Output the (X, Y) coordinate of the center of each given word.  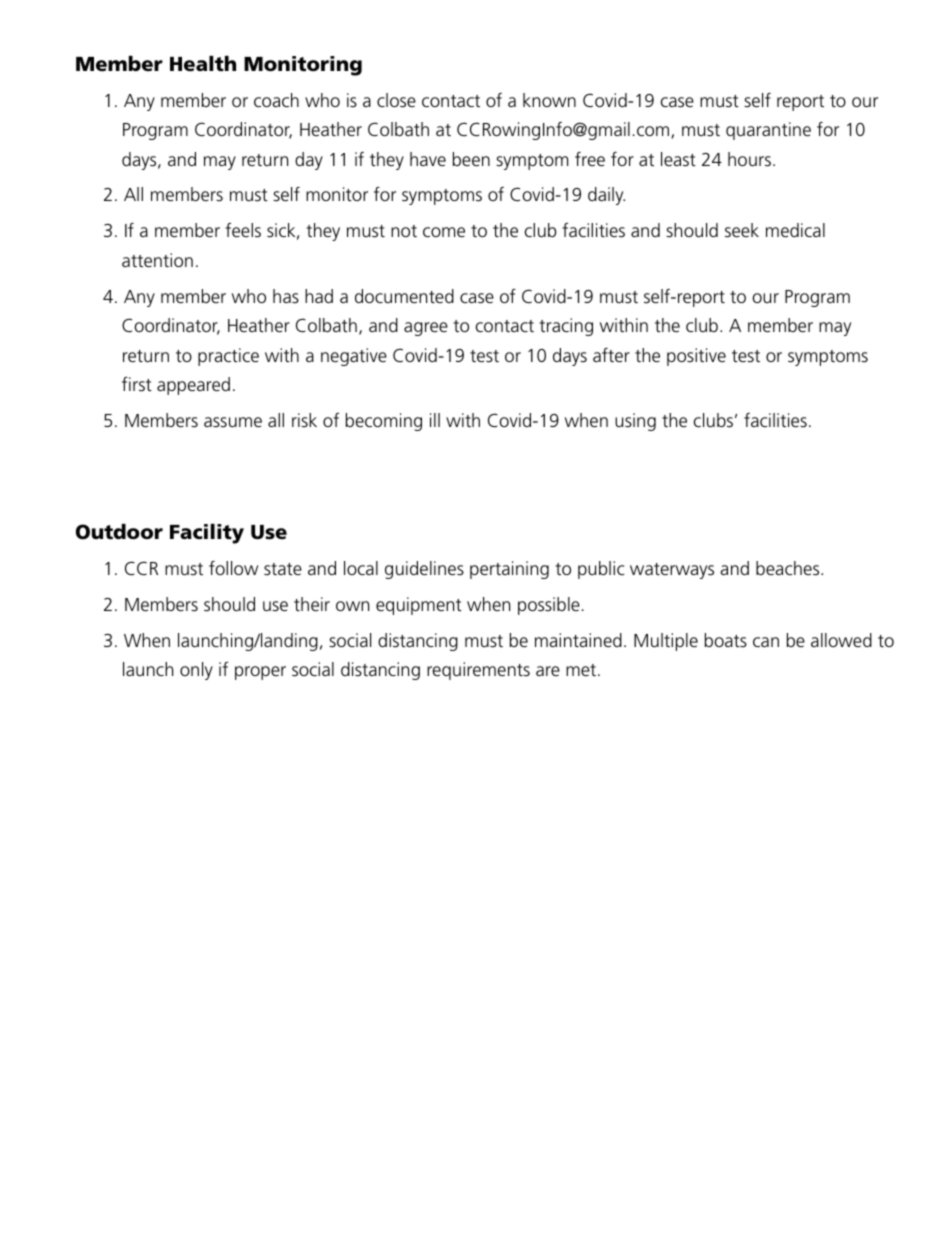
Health (203, 64)
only (196, 671)
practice (228, 357)
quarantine (768, 131)
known (549, 100)
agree (426, 329)
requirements (478, 671)
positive (696, 357)
